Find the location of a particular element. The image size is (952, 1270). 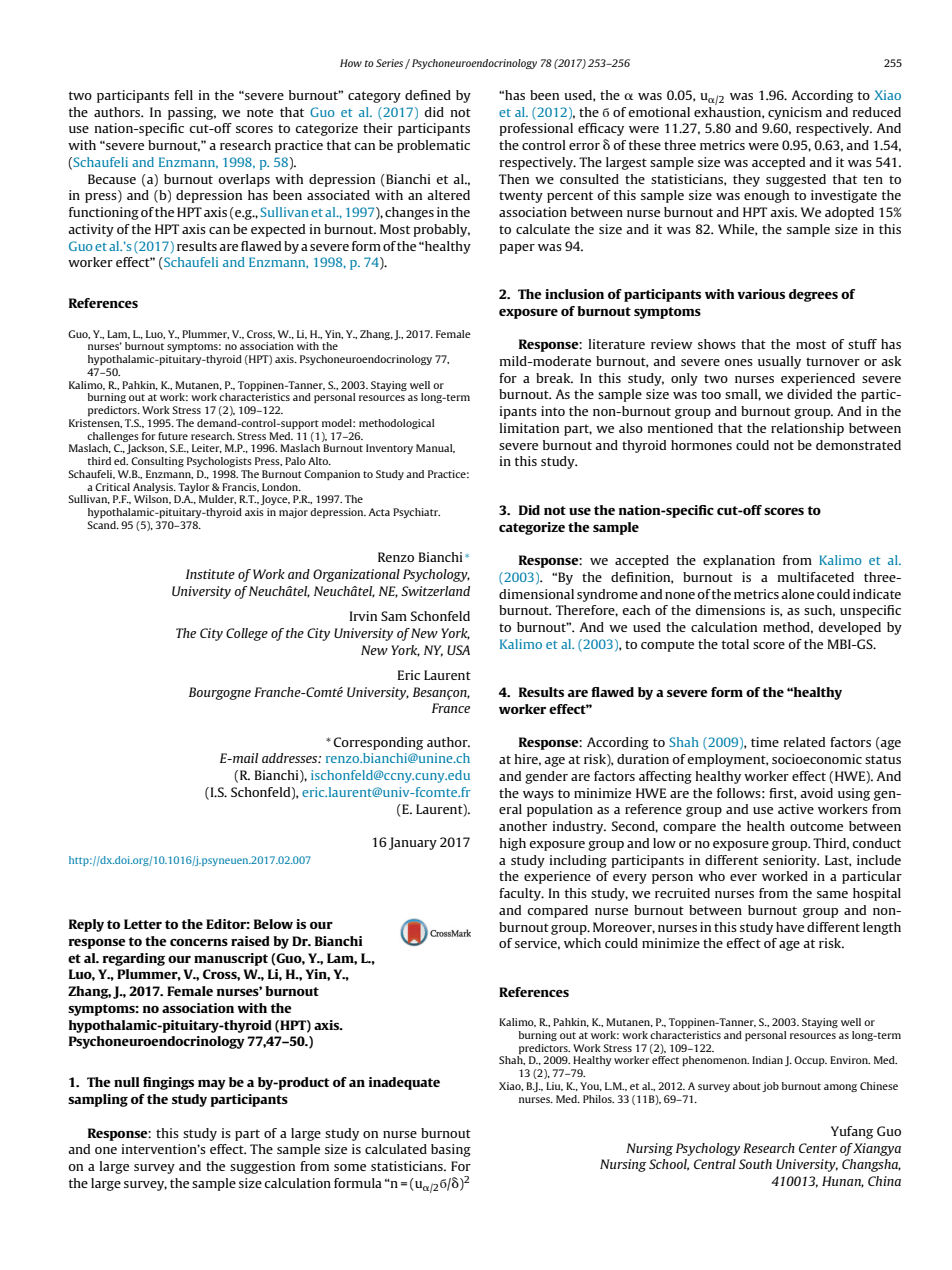

USA is located at coordinates (458, 650).
